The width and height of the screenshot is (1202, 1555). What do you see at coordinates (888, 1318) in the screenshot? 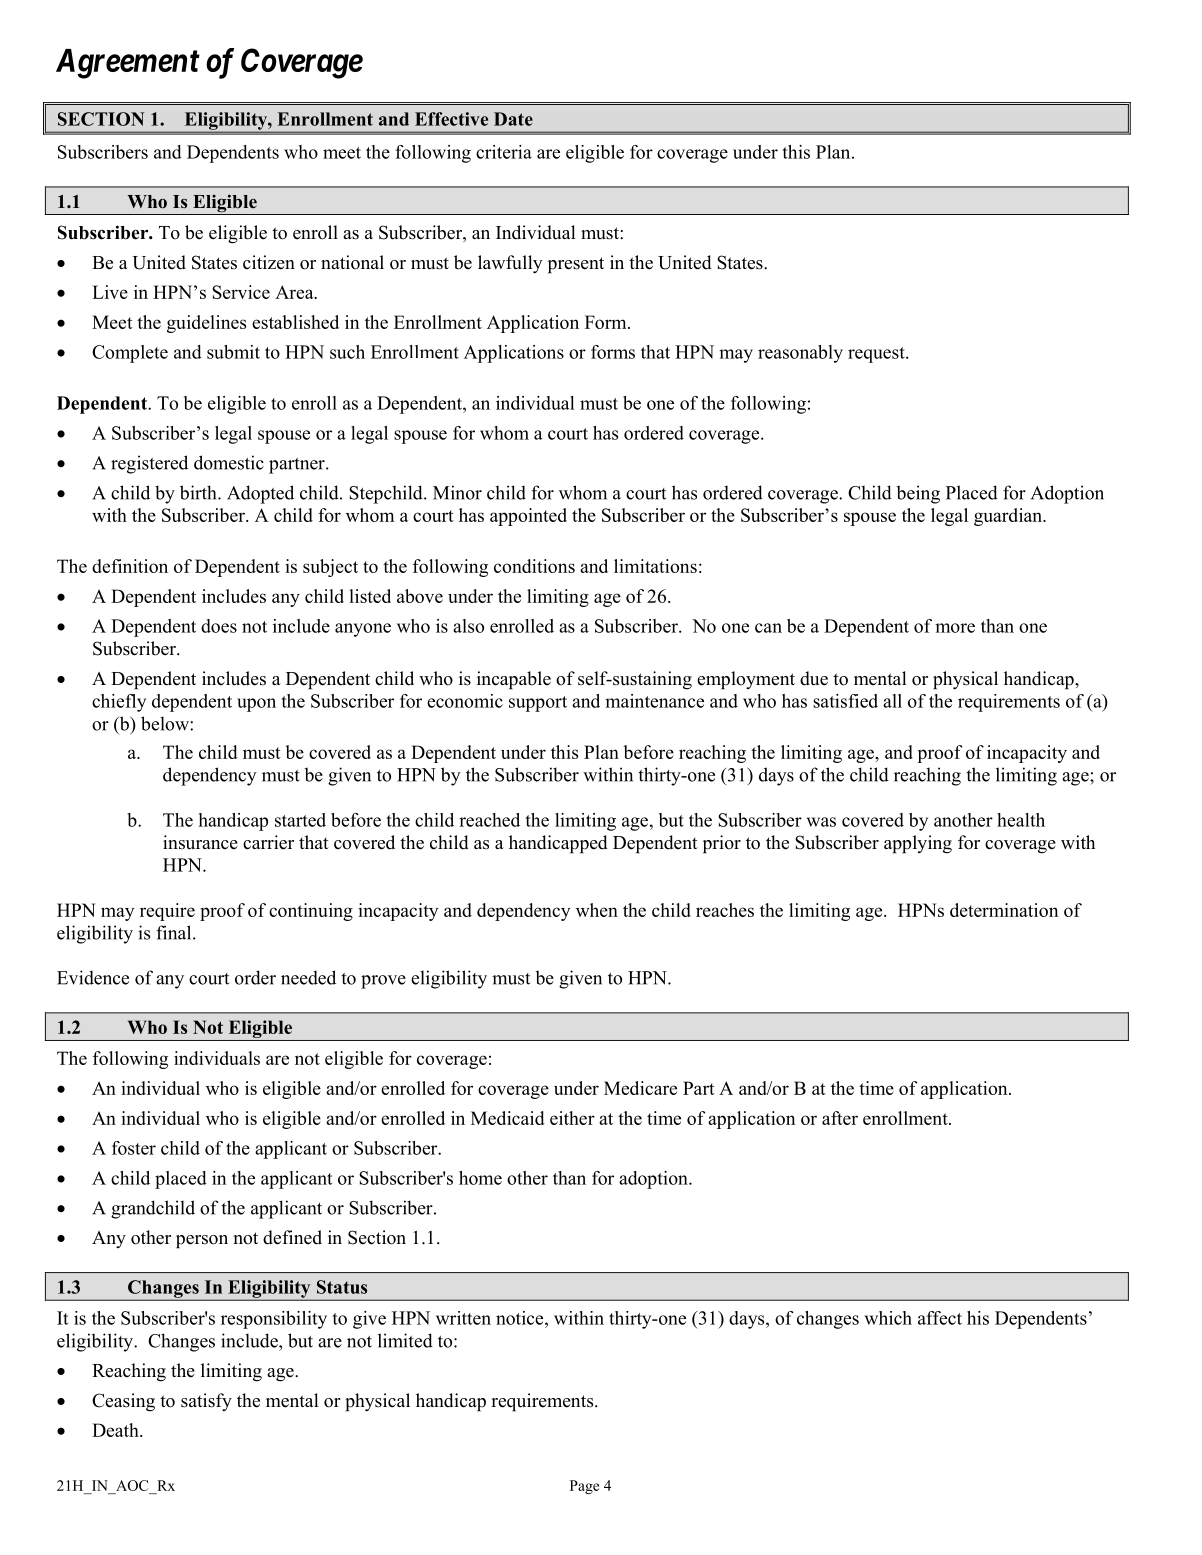
I see `which` at bounding box center [888, 1318].
